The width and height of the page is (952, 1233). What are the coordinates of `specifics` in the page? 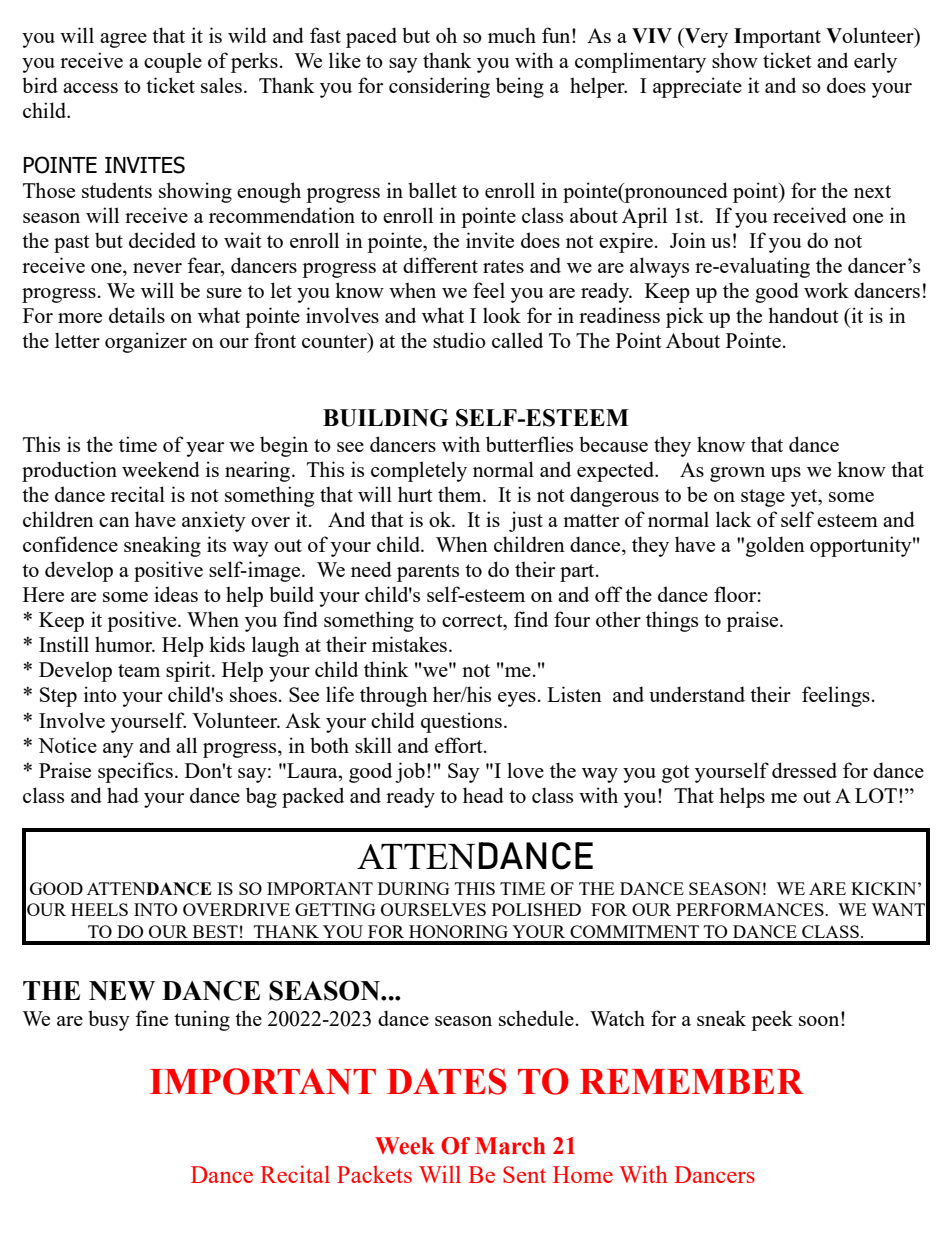 It's located at (135, 772).
